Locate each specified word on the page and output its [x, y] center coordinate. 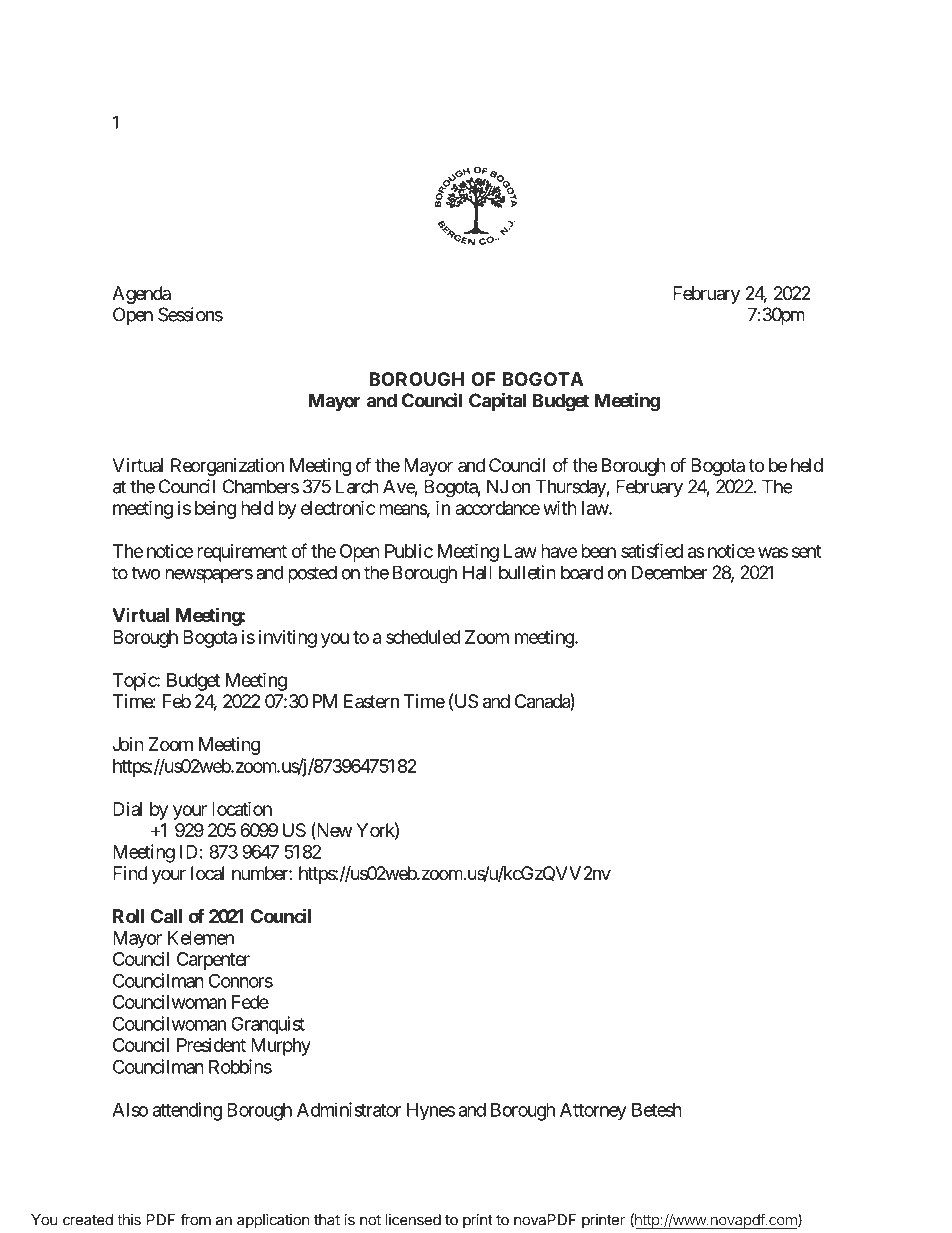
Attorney [593, 1112]
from [195, 1219]
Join [128, 744]
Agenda [141, 295]
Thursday [571, 488]
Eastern [371, 701]
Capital [497, 402]
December [669, 572]
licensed [413, 1220]
